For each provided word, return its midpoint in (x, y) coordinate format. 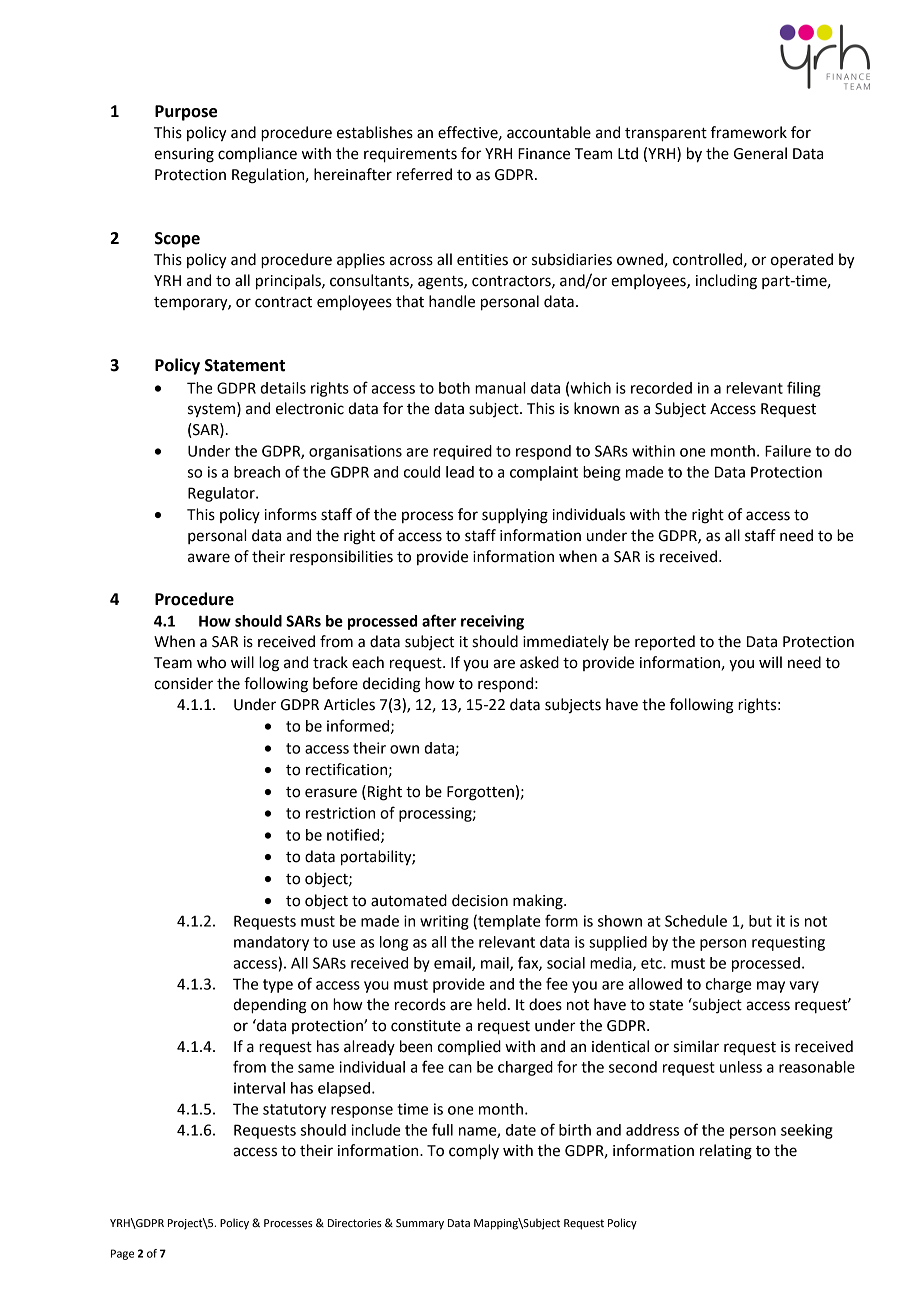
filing (804, 389)
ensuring (184, 155)
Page (122, 1254)
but (760, 921)
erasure (331, 793)
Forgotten (480, 793)
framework (749, 132)
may (771, 987)
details (283, 388)
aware (209, 558)
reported (665, 643)
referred (424, 174)
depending (270, 1006)
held (491, 1004)
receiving (492, 622)
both (454, 388)
